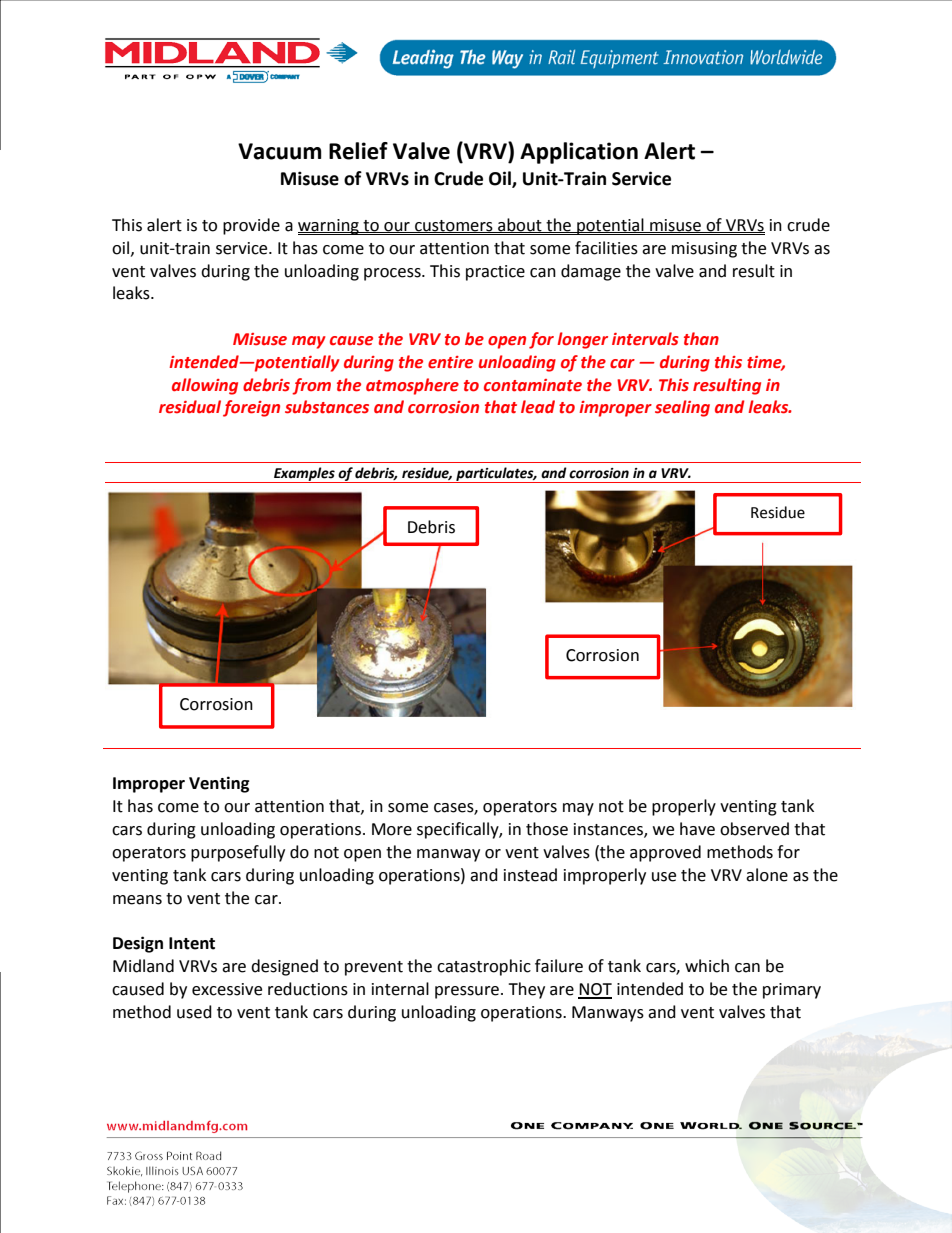  Describe the element at coordinates (454, 226) in the image. I see `customers` at that location.
